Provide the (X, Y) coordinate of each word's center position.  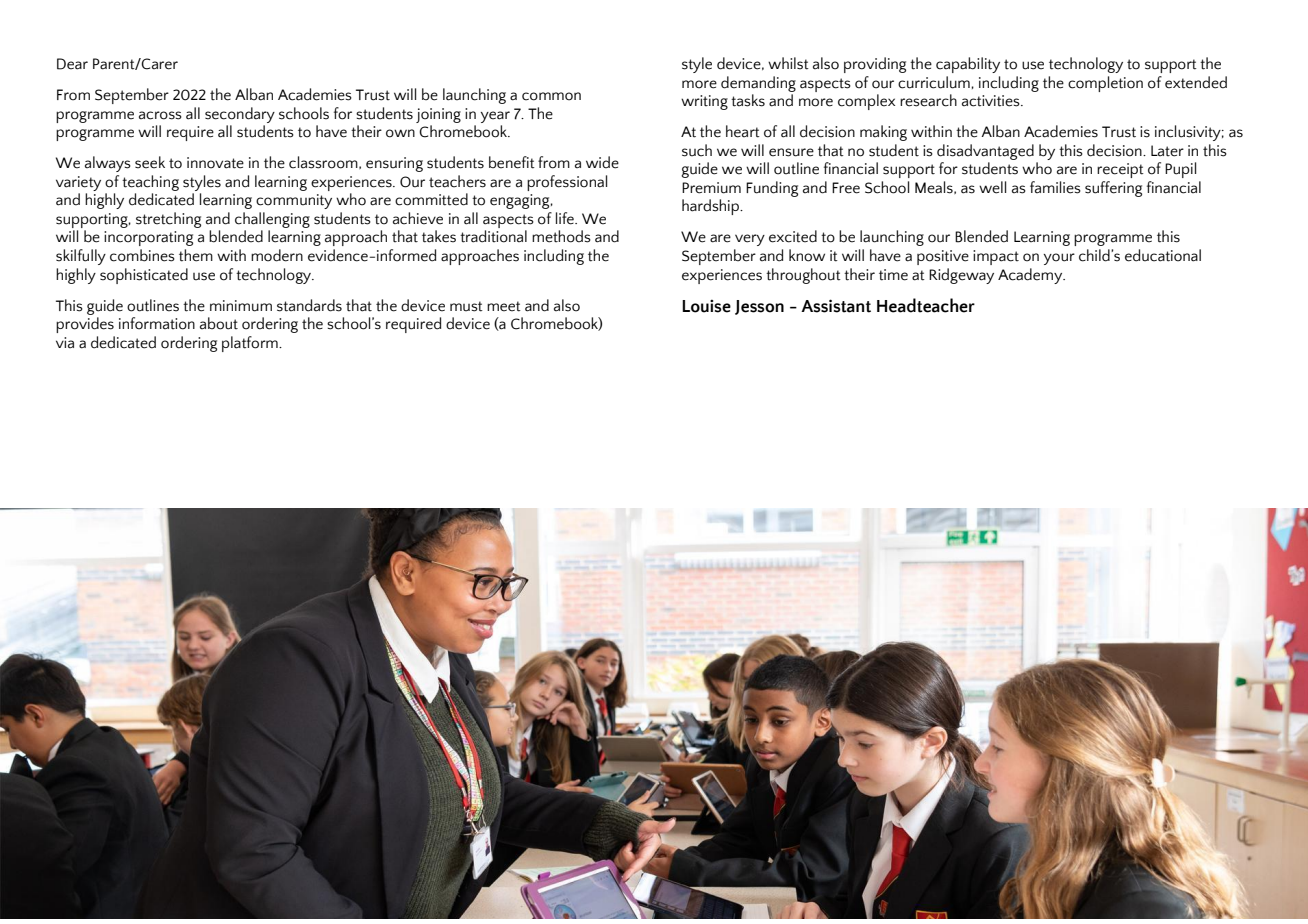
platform (251, 344)
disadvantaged (985, 152)
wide (602, 162)
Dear (72, 64)
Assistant (836, 306)
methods (561, 236)
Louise (706, 306)
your (1059, 259)
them (196, 255)
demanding (758, 84)
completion (1105, 84)
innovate (215, 163)
